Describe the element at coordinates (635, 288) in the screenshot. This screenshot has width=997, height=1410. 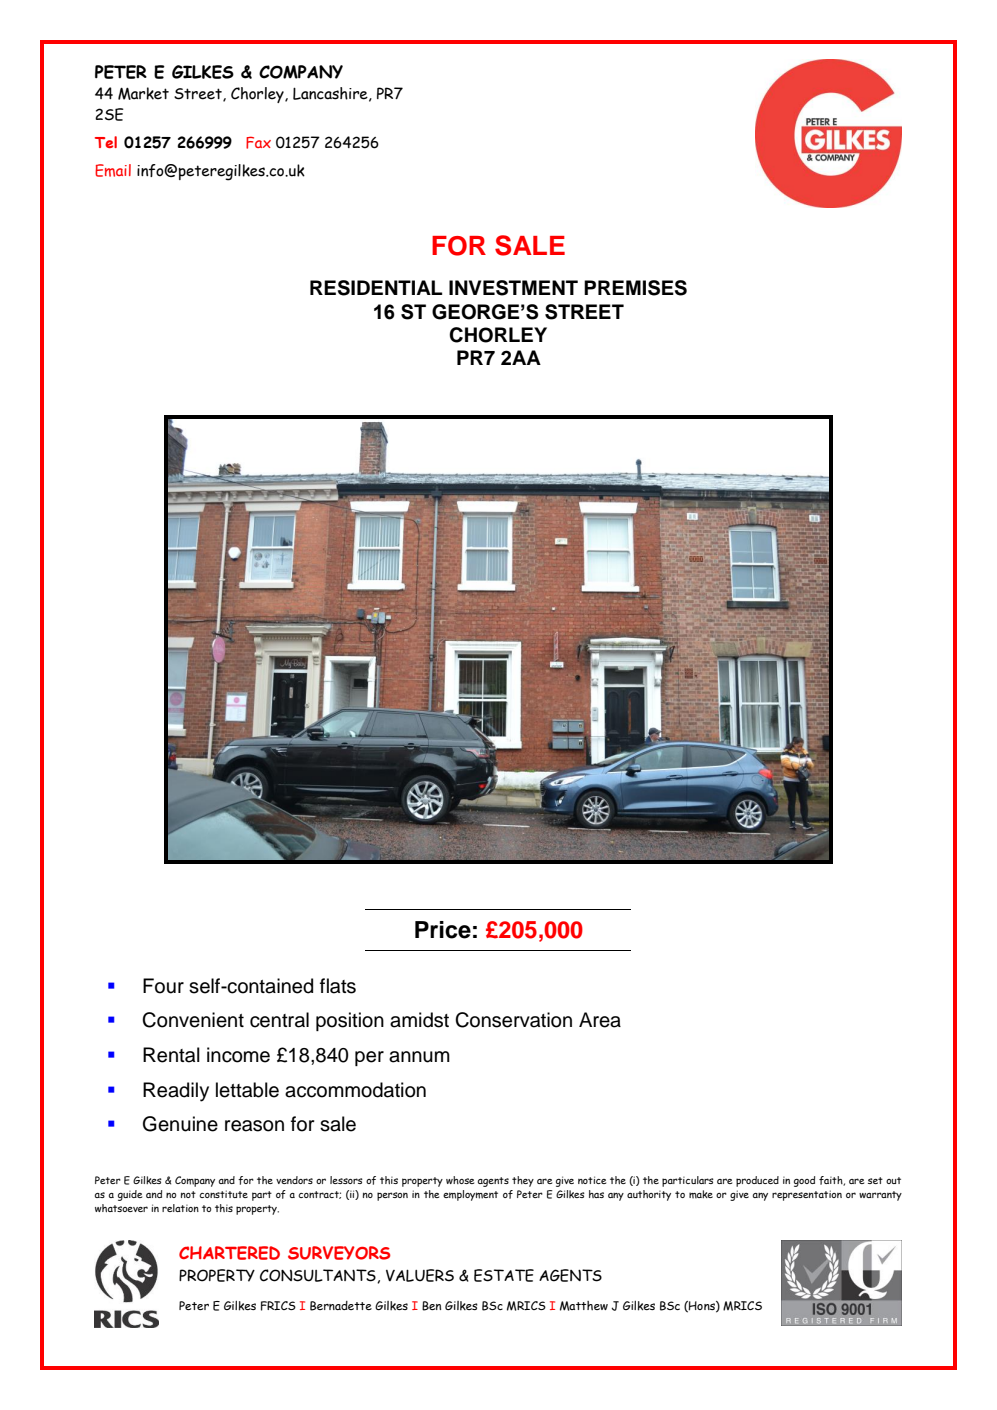
I see `PREMISES` at that location.
